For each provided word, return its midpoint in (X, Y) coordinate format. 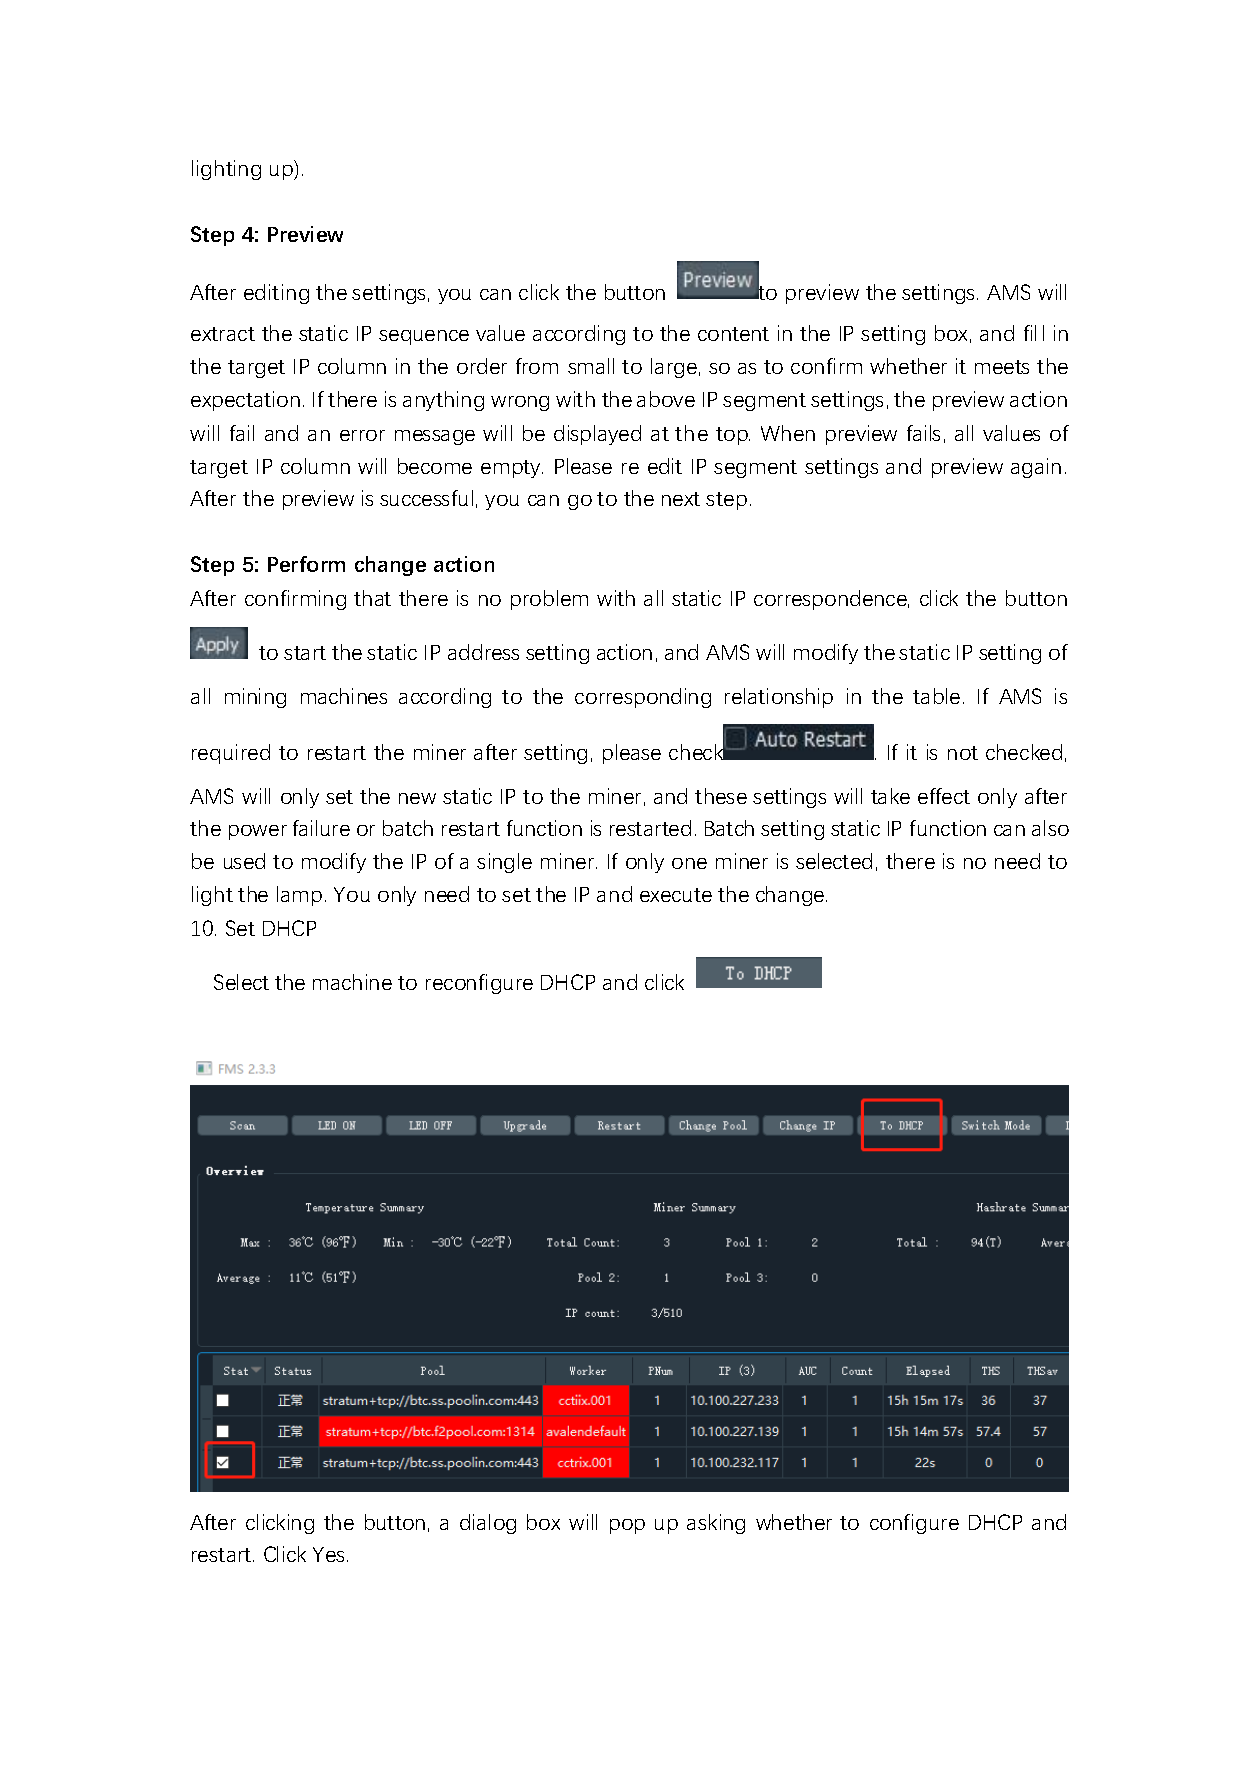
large (674, 368)
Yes (328, 1554)
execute (676, 895)
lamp (299, 896)
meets (1002, 367)
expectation (245, 401)
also (1050, 828)
